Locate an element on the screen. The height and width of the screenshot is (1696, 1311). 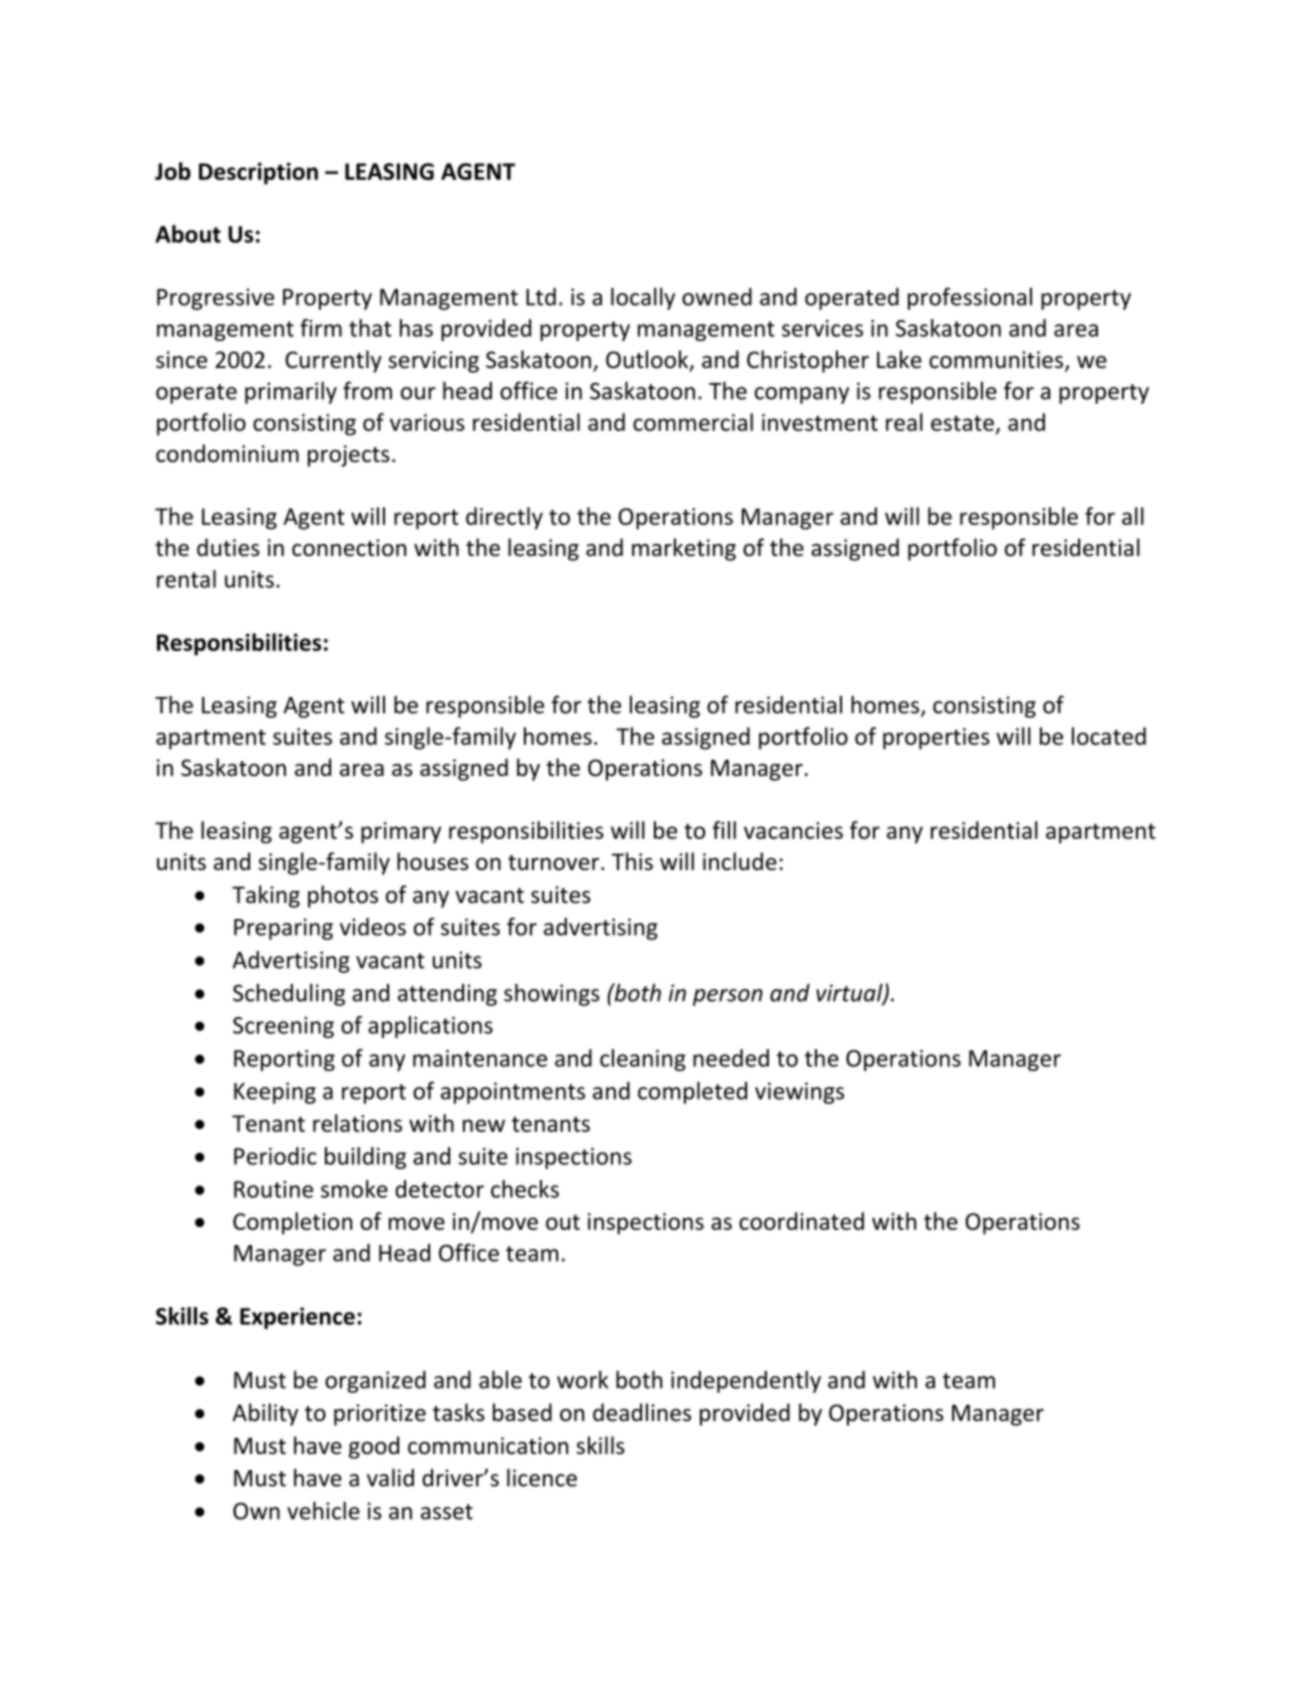
deadlines is located at coordinates (642, 1412).
